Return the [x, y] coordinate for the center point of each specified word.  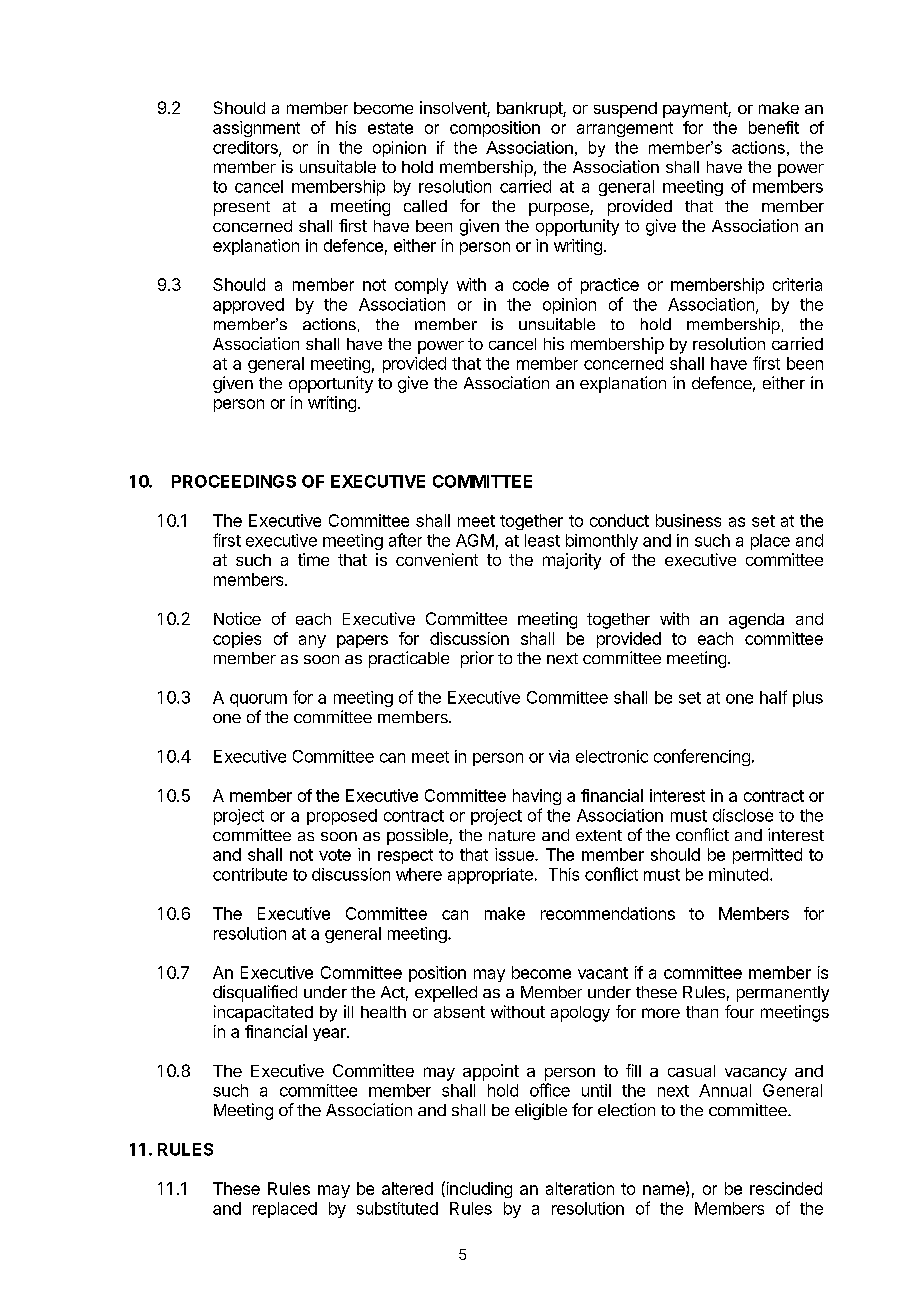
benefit [774, 127]
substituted [397, 1208]
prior [477, 659]
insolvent [454, 109]
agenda [756, 621]
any [312, 641]
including [478, 1189]
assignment [256, 129]
